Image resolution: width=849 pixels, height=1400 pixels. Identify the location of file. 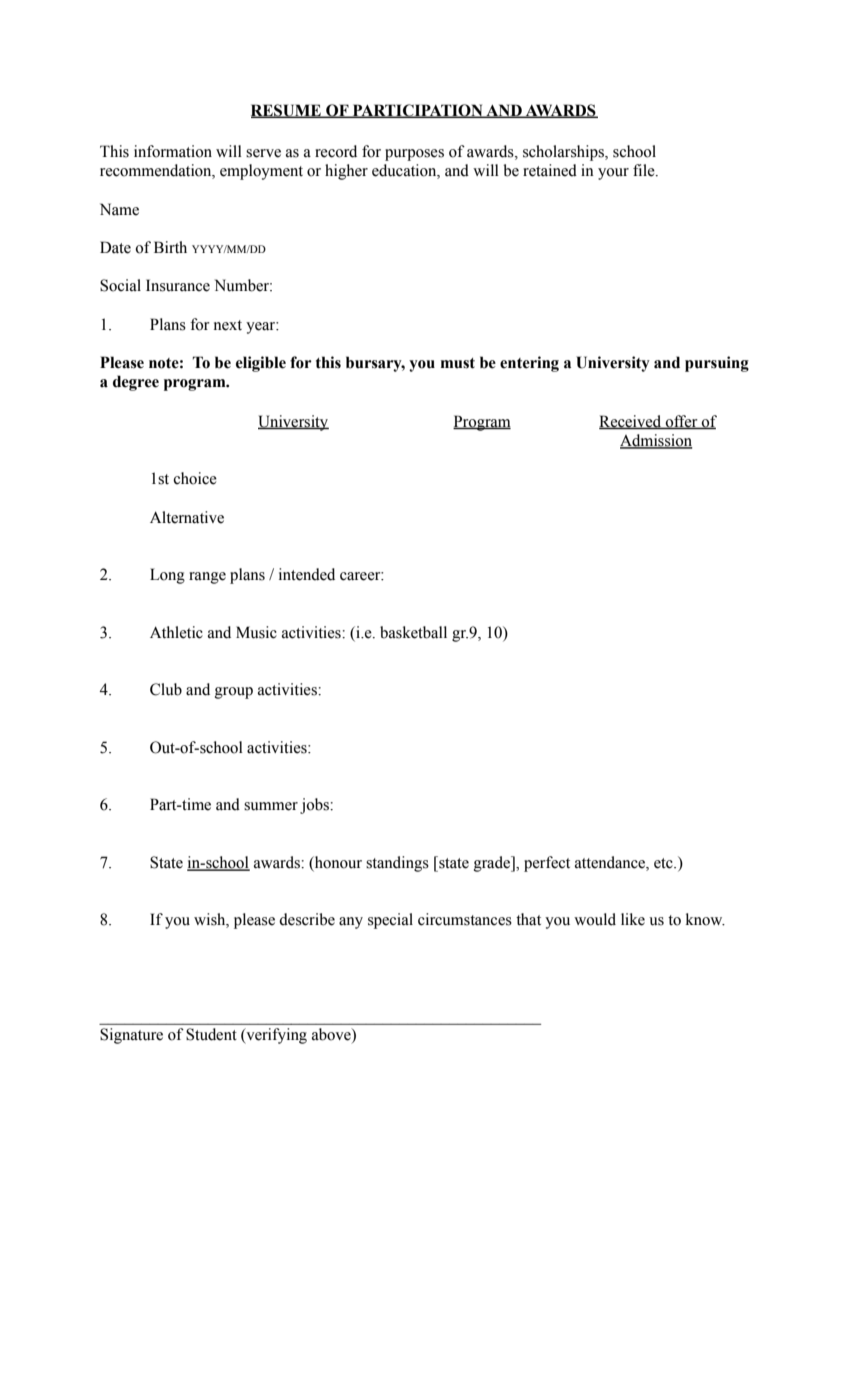
(645, 170).
